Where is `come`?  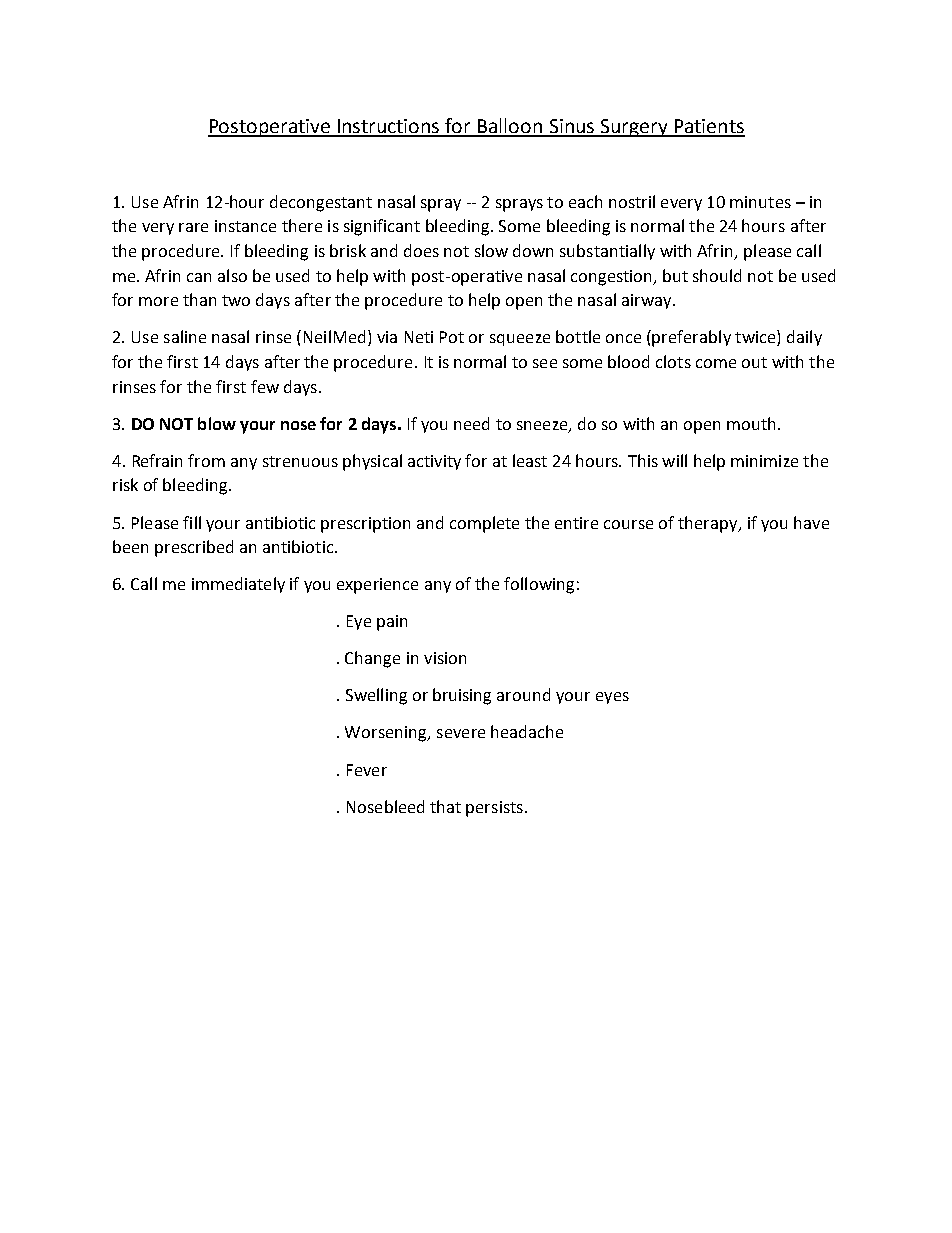
come is located at coordinates (716, 363).
